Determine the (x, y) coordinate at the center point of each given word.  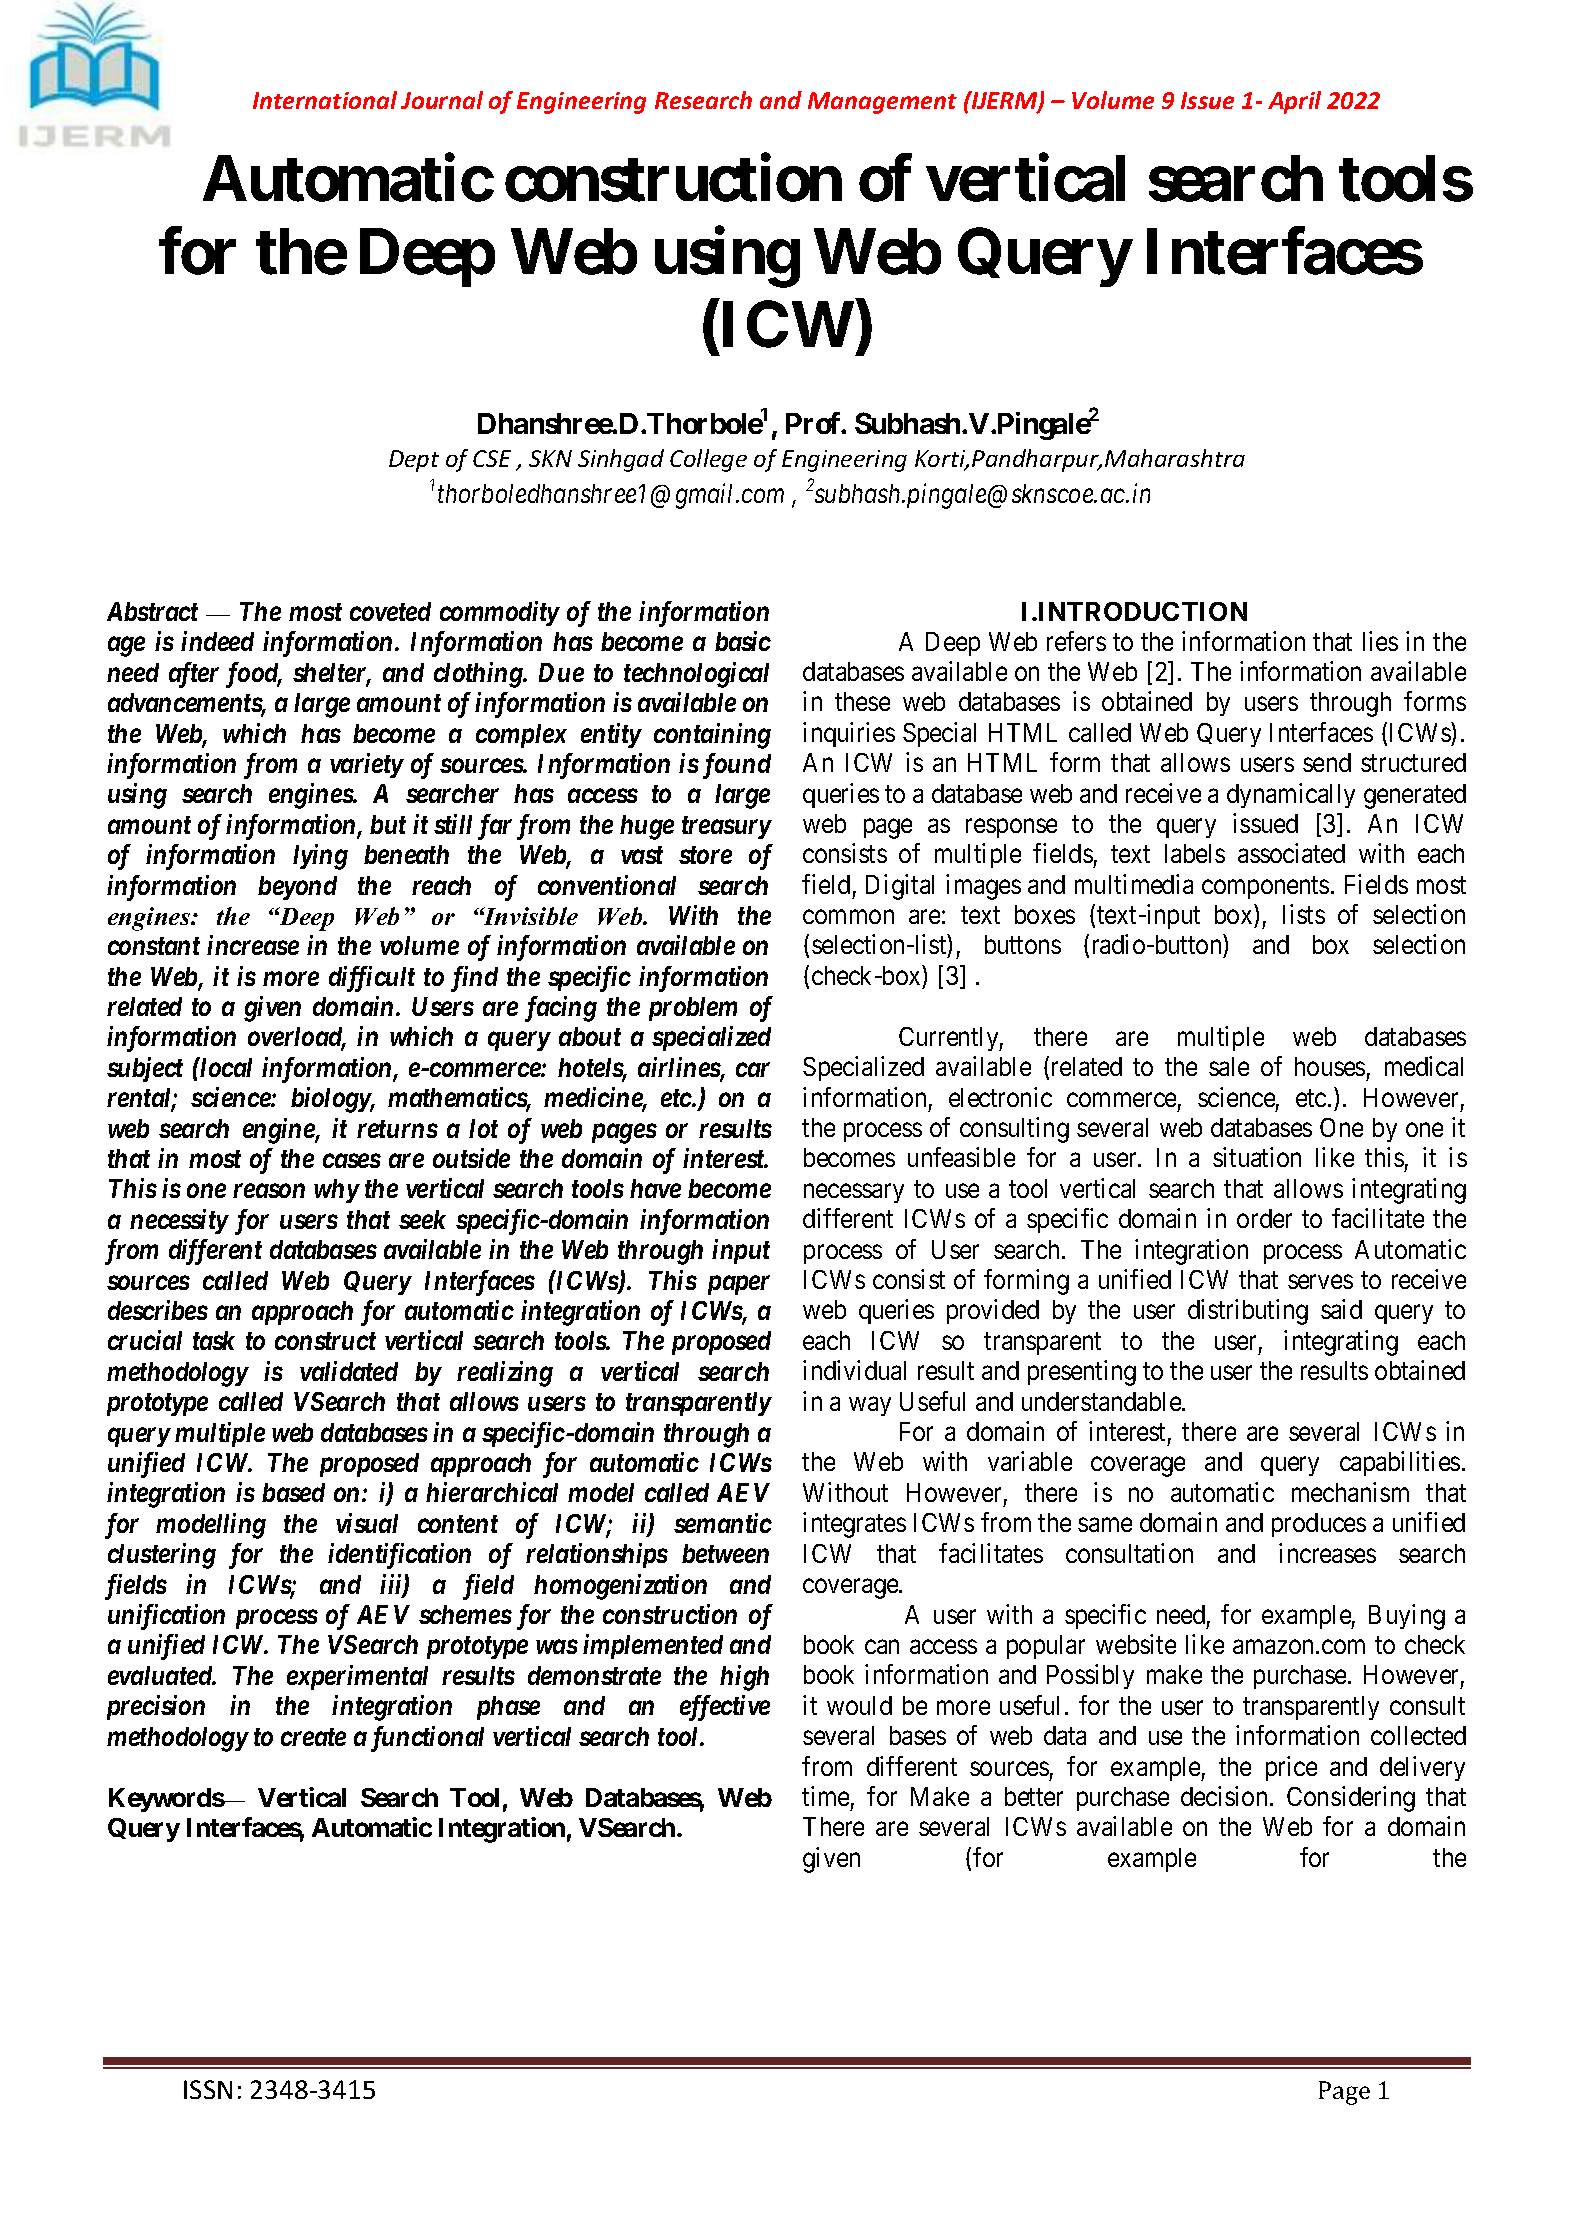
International (325, 100)
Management (882, 103)
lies (1380, 641)
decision (1224, 1796)
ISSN (208, 2089)
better (1034, 1796)
